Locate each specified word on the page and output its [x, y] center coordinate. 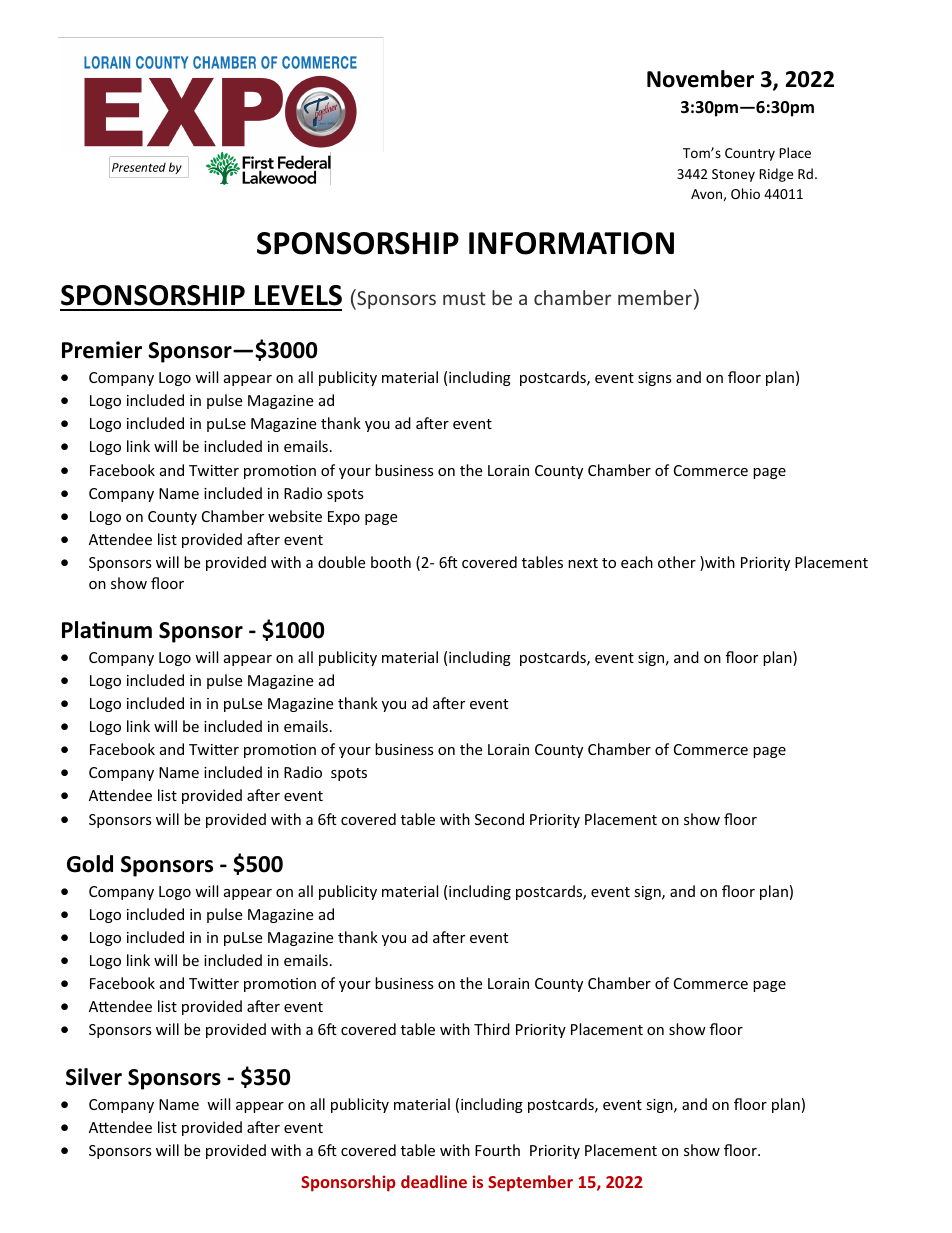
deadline [434, 1181]
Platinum [107, 630]
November [700, 79]
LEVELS [298, 295]
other [677, 562]
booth [391, 562]
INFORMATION [571, 243]
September [530, 1183]
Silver [94, 1077]
